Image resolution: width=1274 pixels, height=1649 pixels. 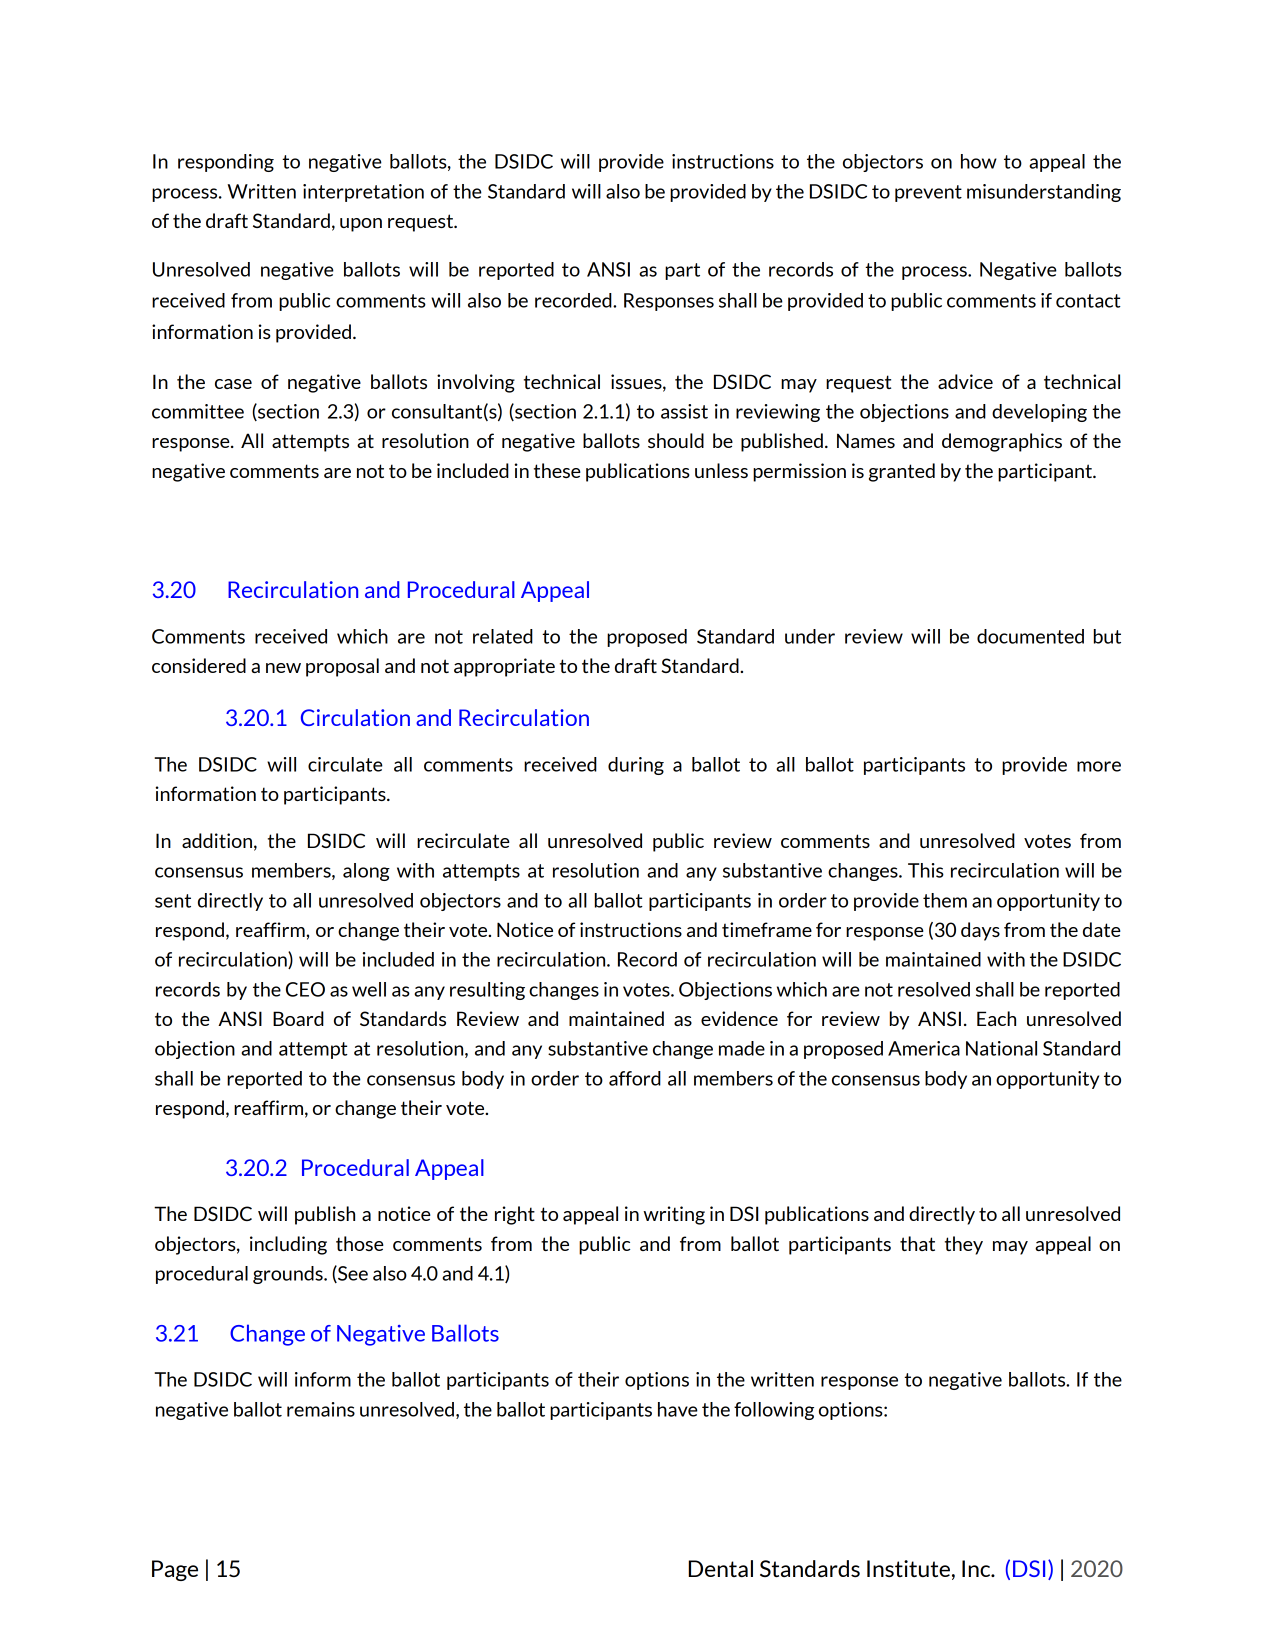 I want to click on assist, so click(x=684, y=411).
